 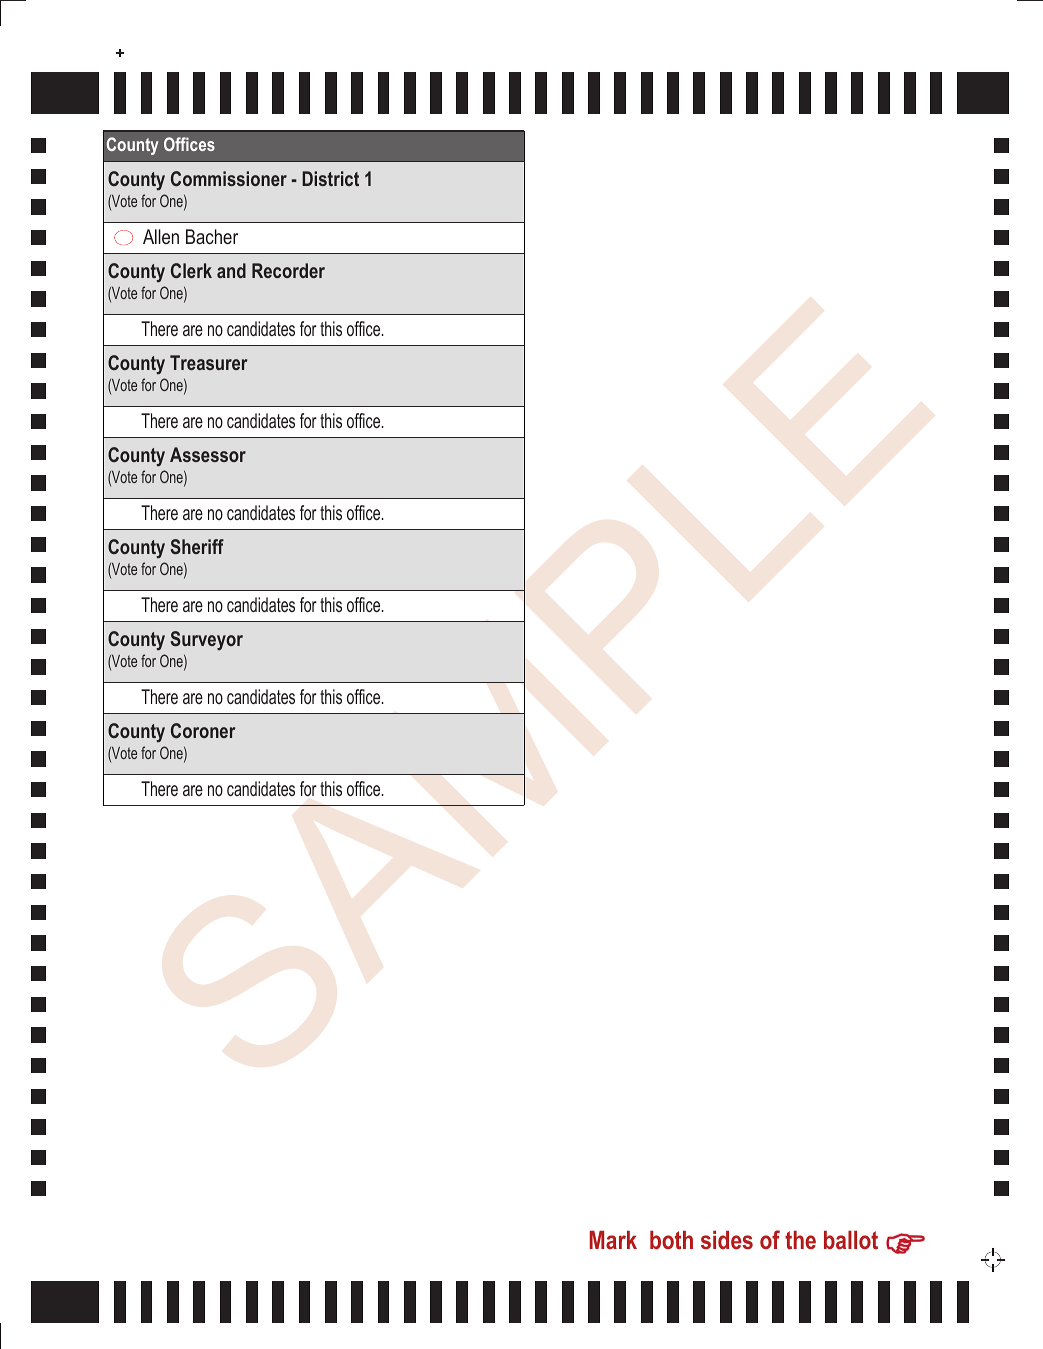 I want to click on District, so click(x=330, y=178).
